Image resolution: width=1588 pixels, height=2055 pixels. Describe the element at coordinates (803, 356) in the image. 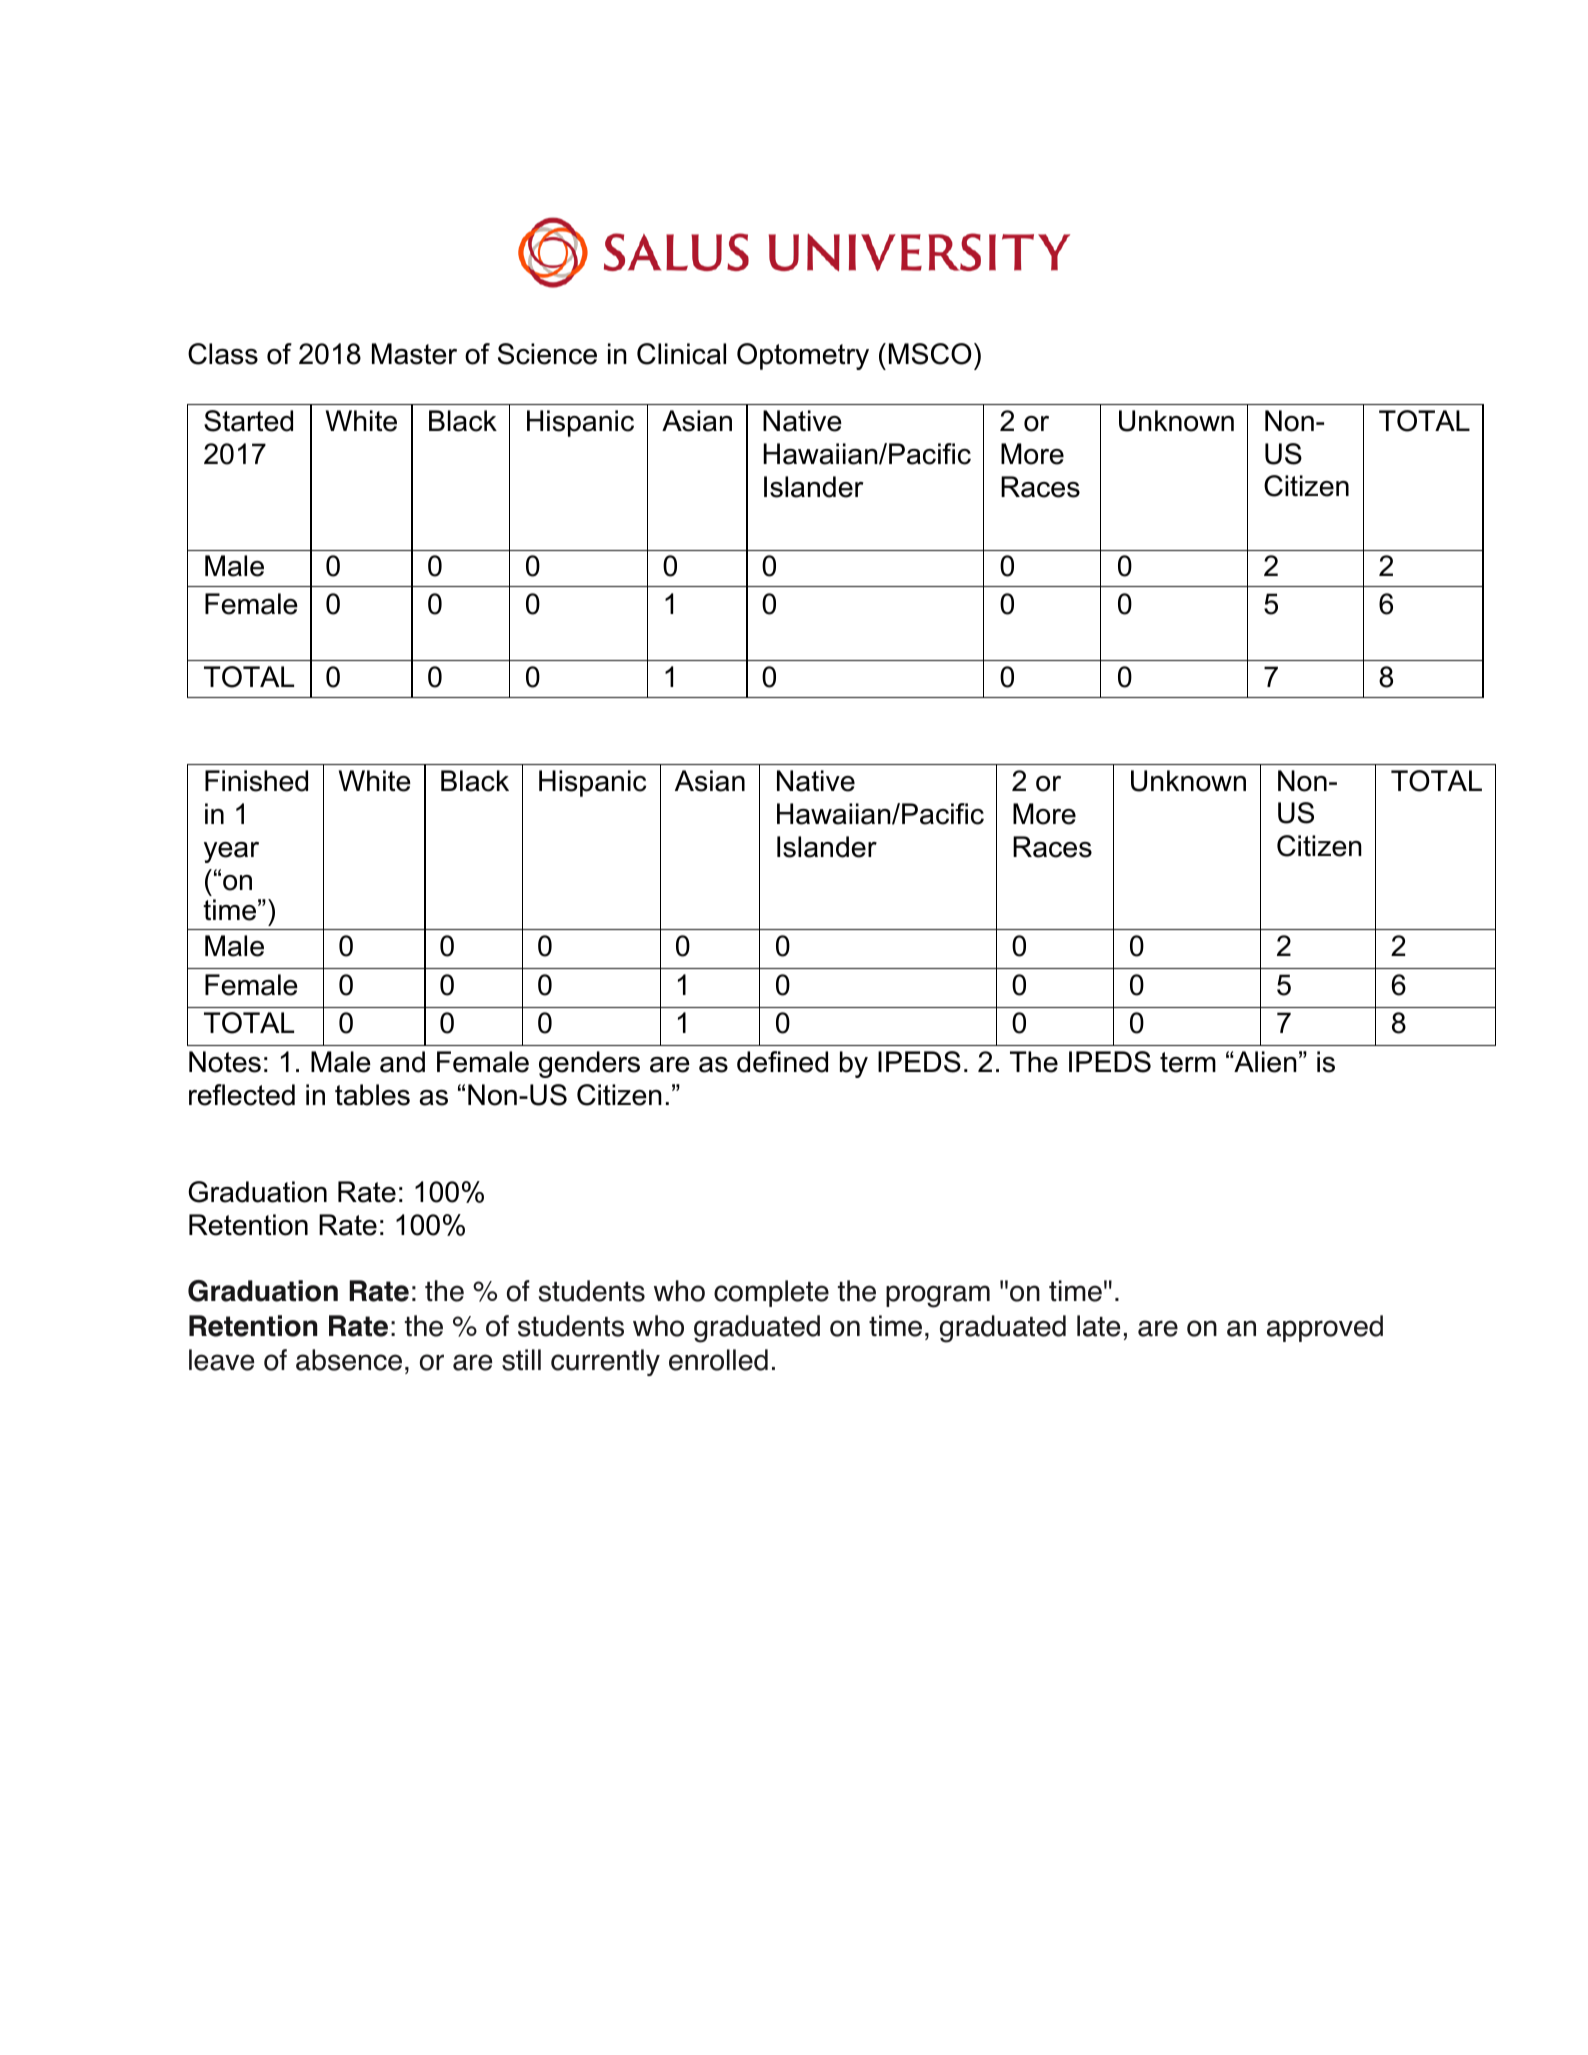

I see `Optometry` at that location.
